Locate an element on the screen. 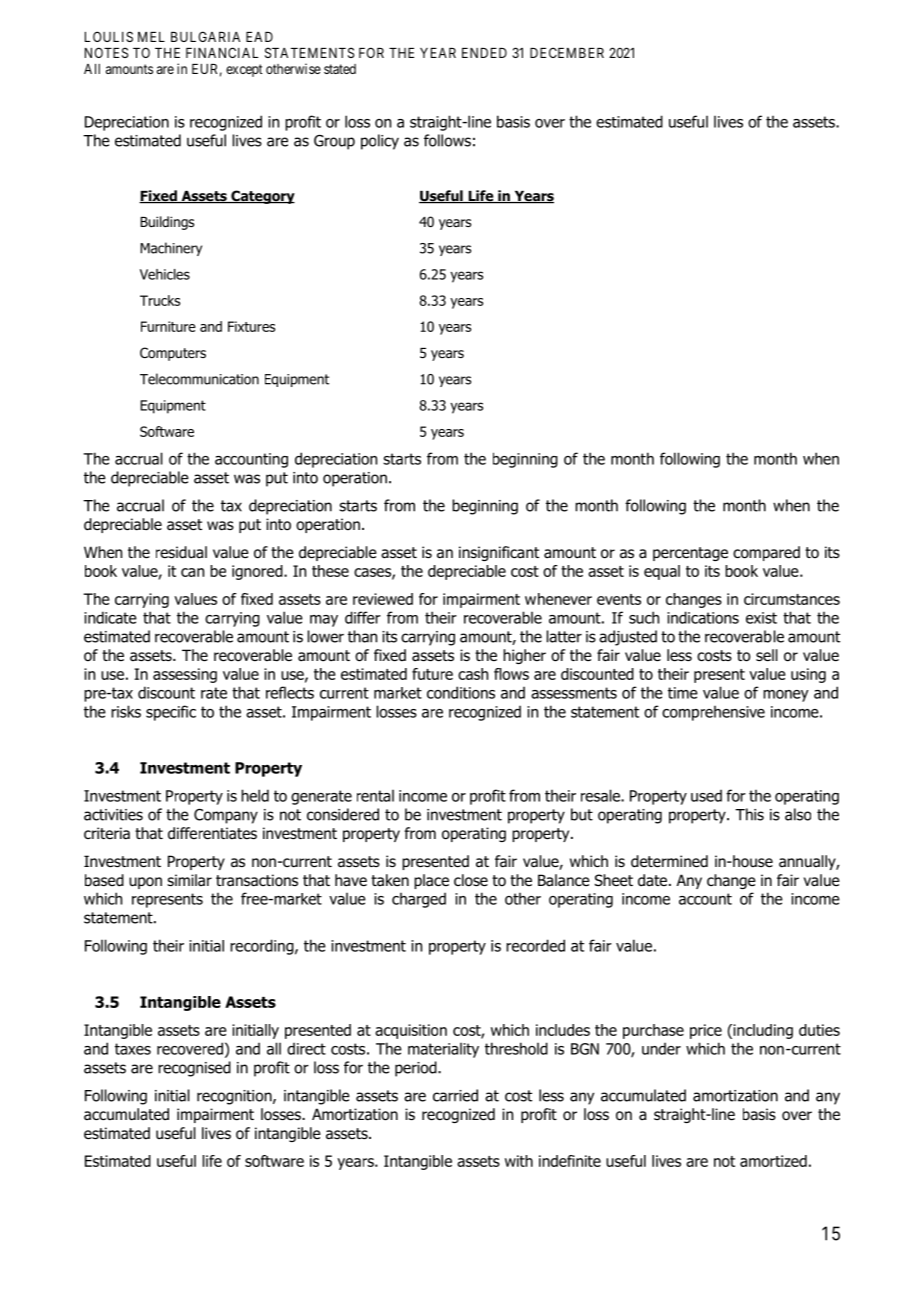  ENDED is located at coordinates (484, 53).
